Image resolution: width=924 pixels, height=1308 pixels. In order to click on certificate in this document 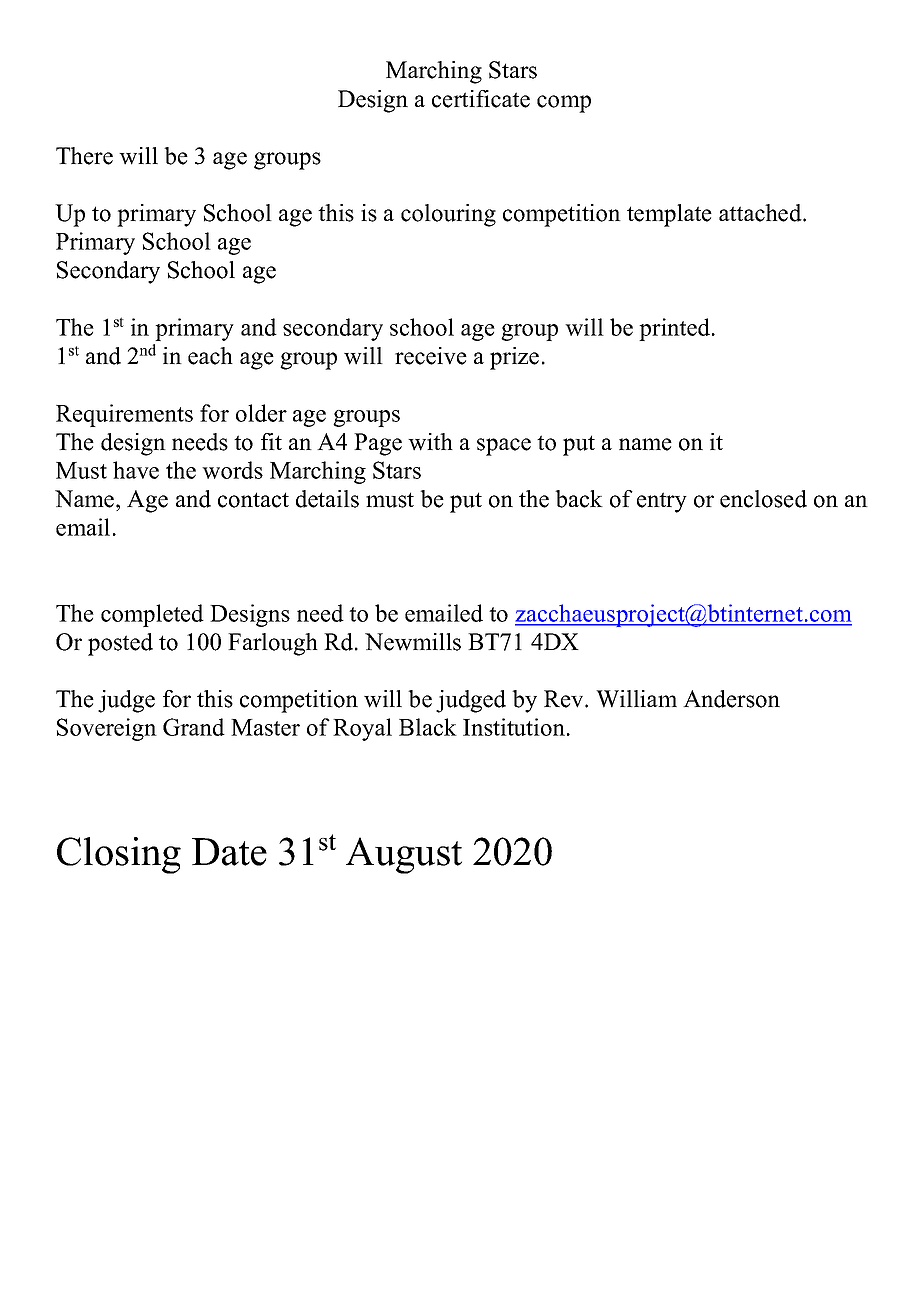, I will do `click(481, 99)`.
